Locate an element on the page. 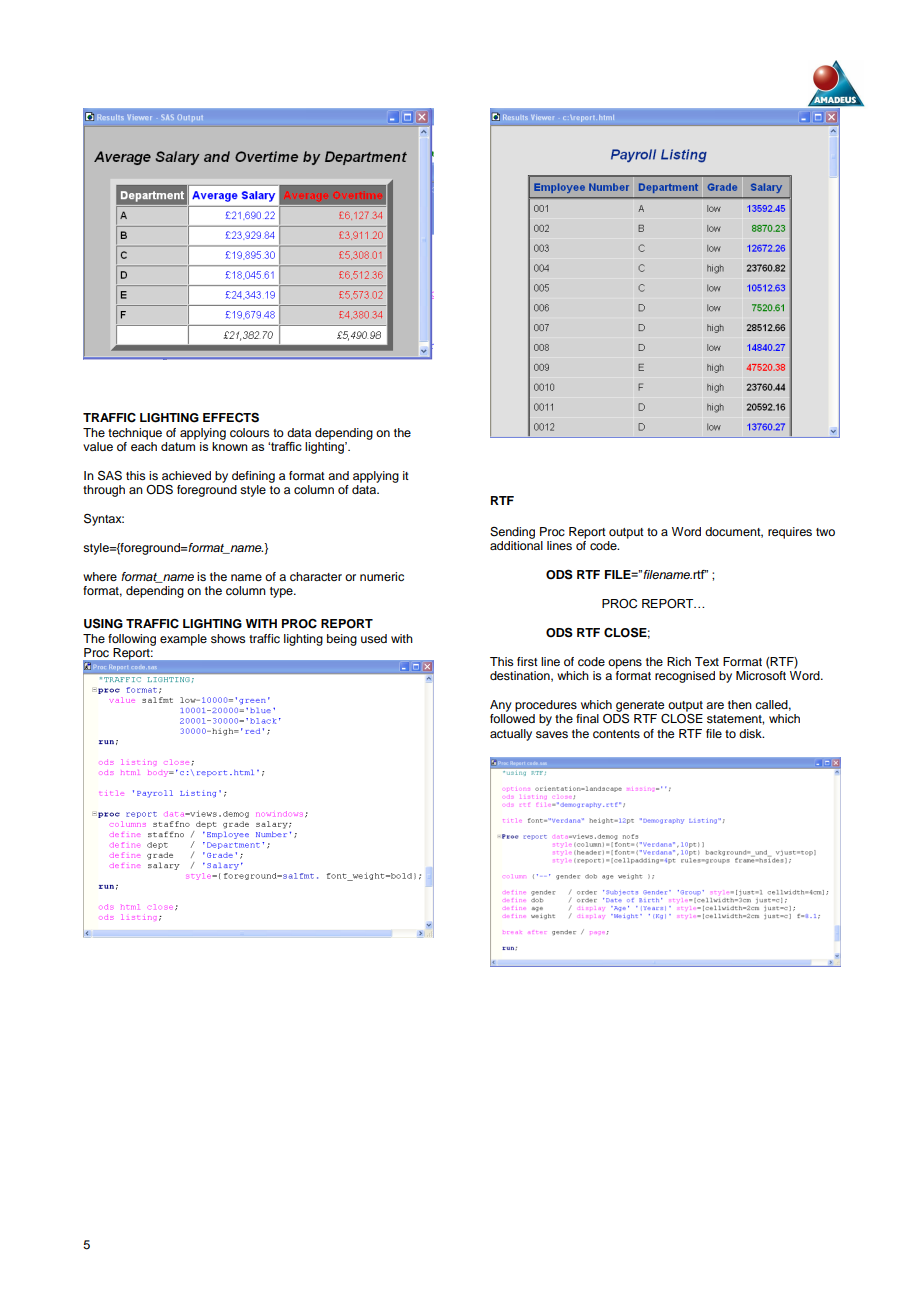 The image size is (924, 1308). technique is located at coordinates (135, 434).
